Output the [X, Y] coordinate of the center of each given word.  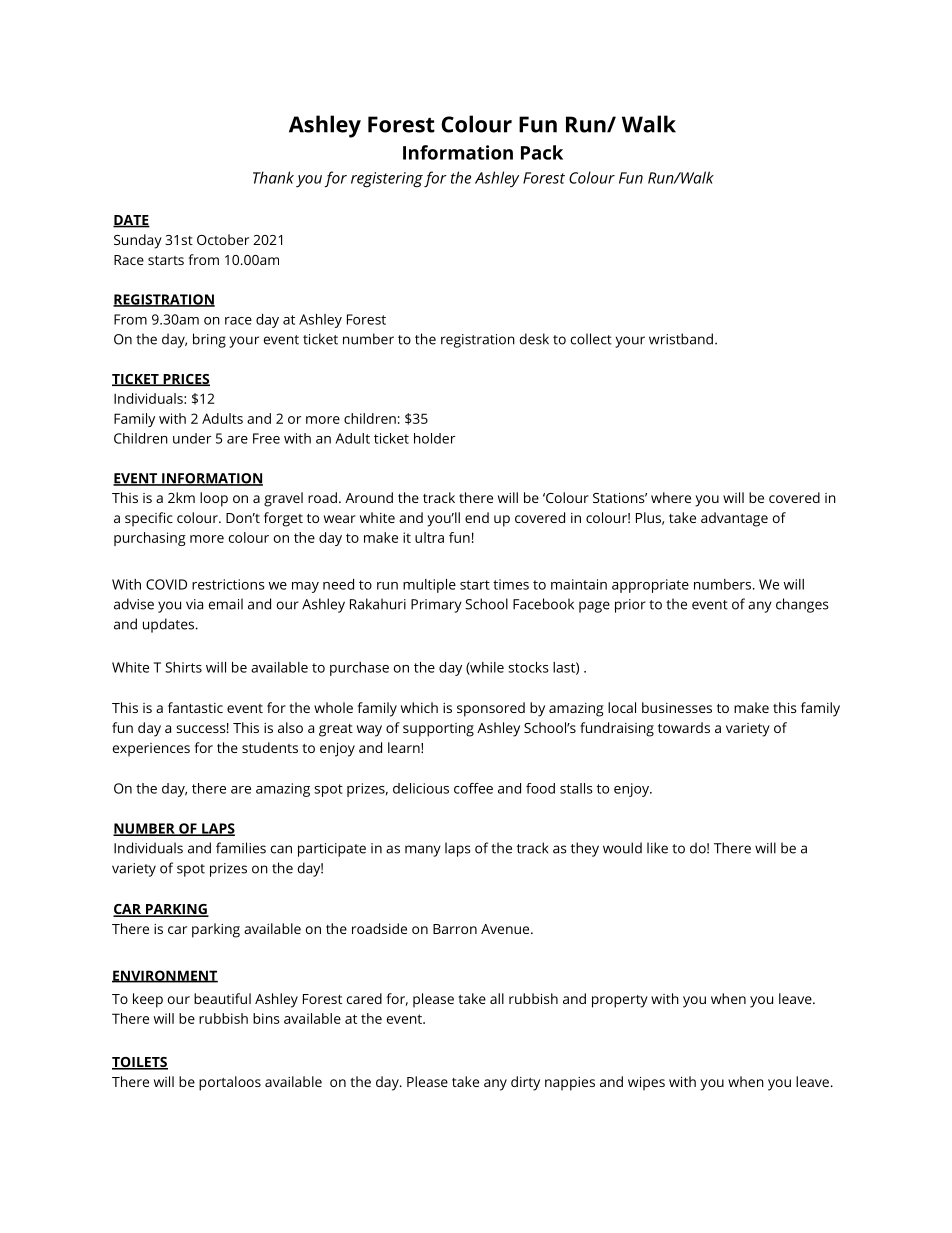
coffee [473, 788]
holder [434, 438]
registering [387, 180]
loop [214, 499]
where [671, 497]
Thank [273, 177]
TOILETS [140, 1063]
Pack [542, 152]
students [270, 747]
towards [684, 727]
